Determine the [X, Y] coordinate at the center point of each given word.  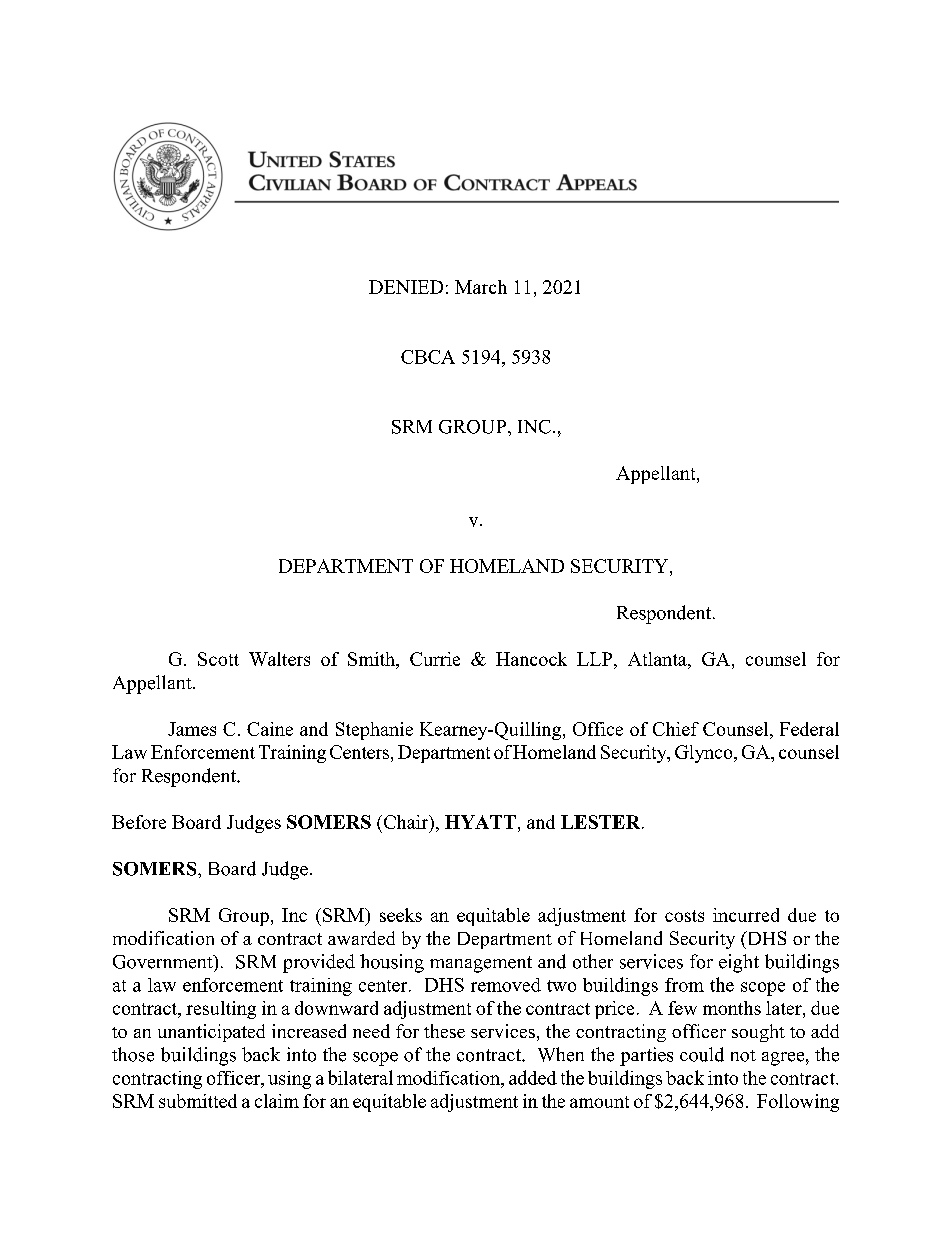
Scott [218, 659]
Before [139, 822]
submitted [198, 1101]
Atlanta [658, 659]
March [481, 287]
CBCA [428, 357]
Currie [435, 659]
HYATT [480, 822]
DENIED [406, 287]
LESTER [602, 822]
